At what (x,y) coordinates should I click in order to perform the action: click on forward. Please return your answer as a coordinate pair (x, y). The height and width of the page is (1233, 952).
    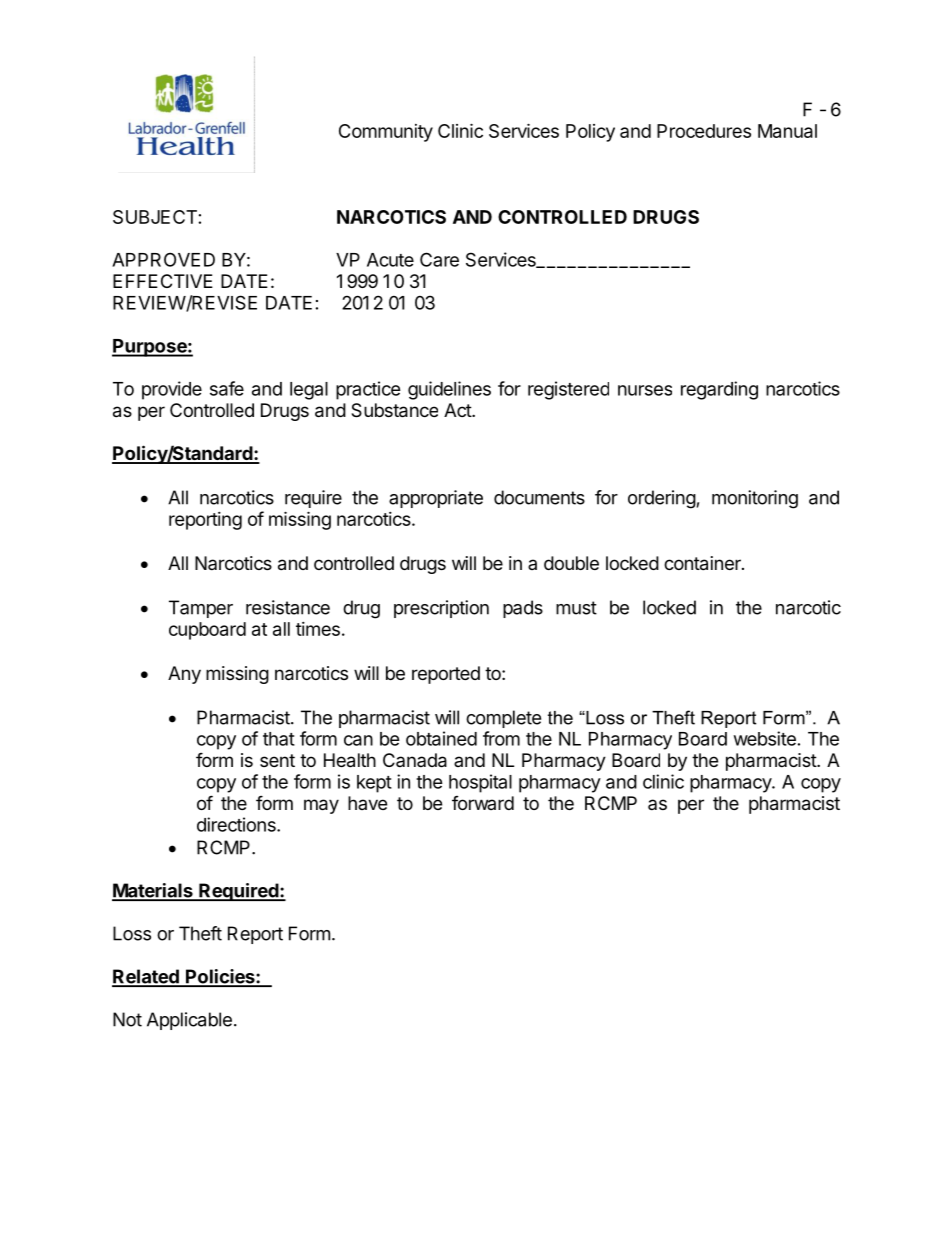
    Looking at the image, I should click on (483, 803).
